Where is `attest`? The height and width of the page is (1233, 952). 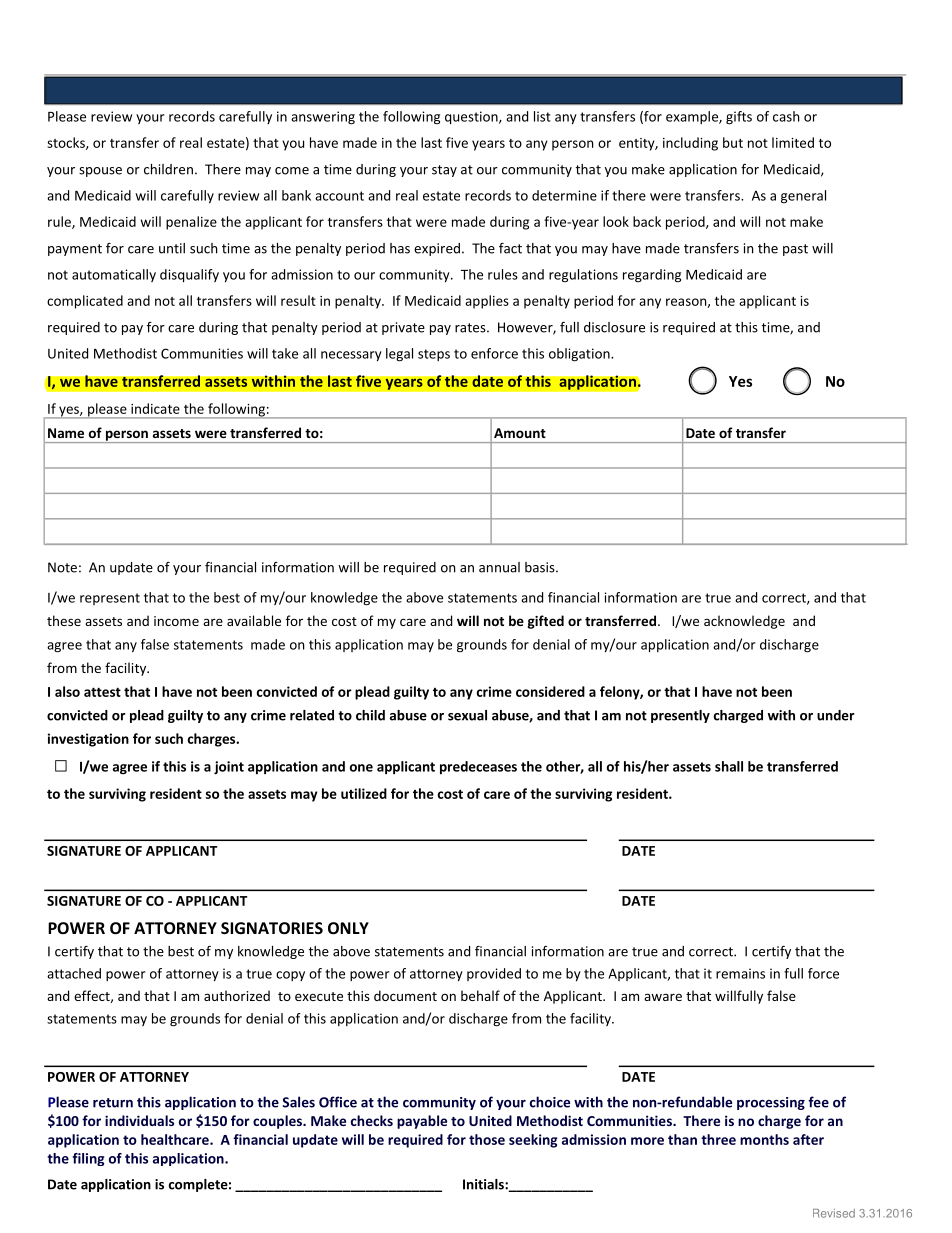
attest is located at coordinates (102, 692).
